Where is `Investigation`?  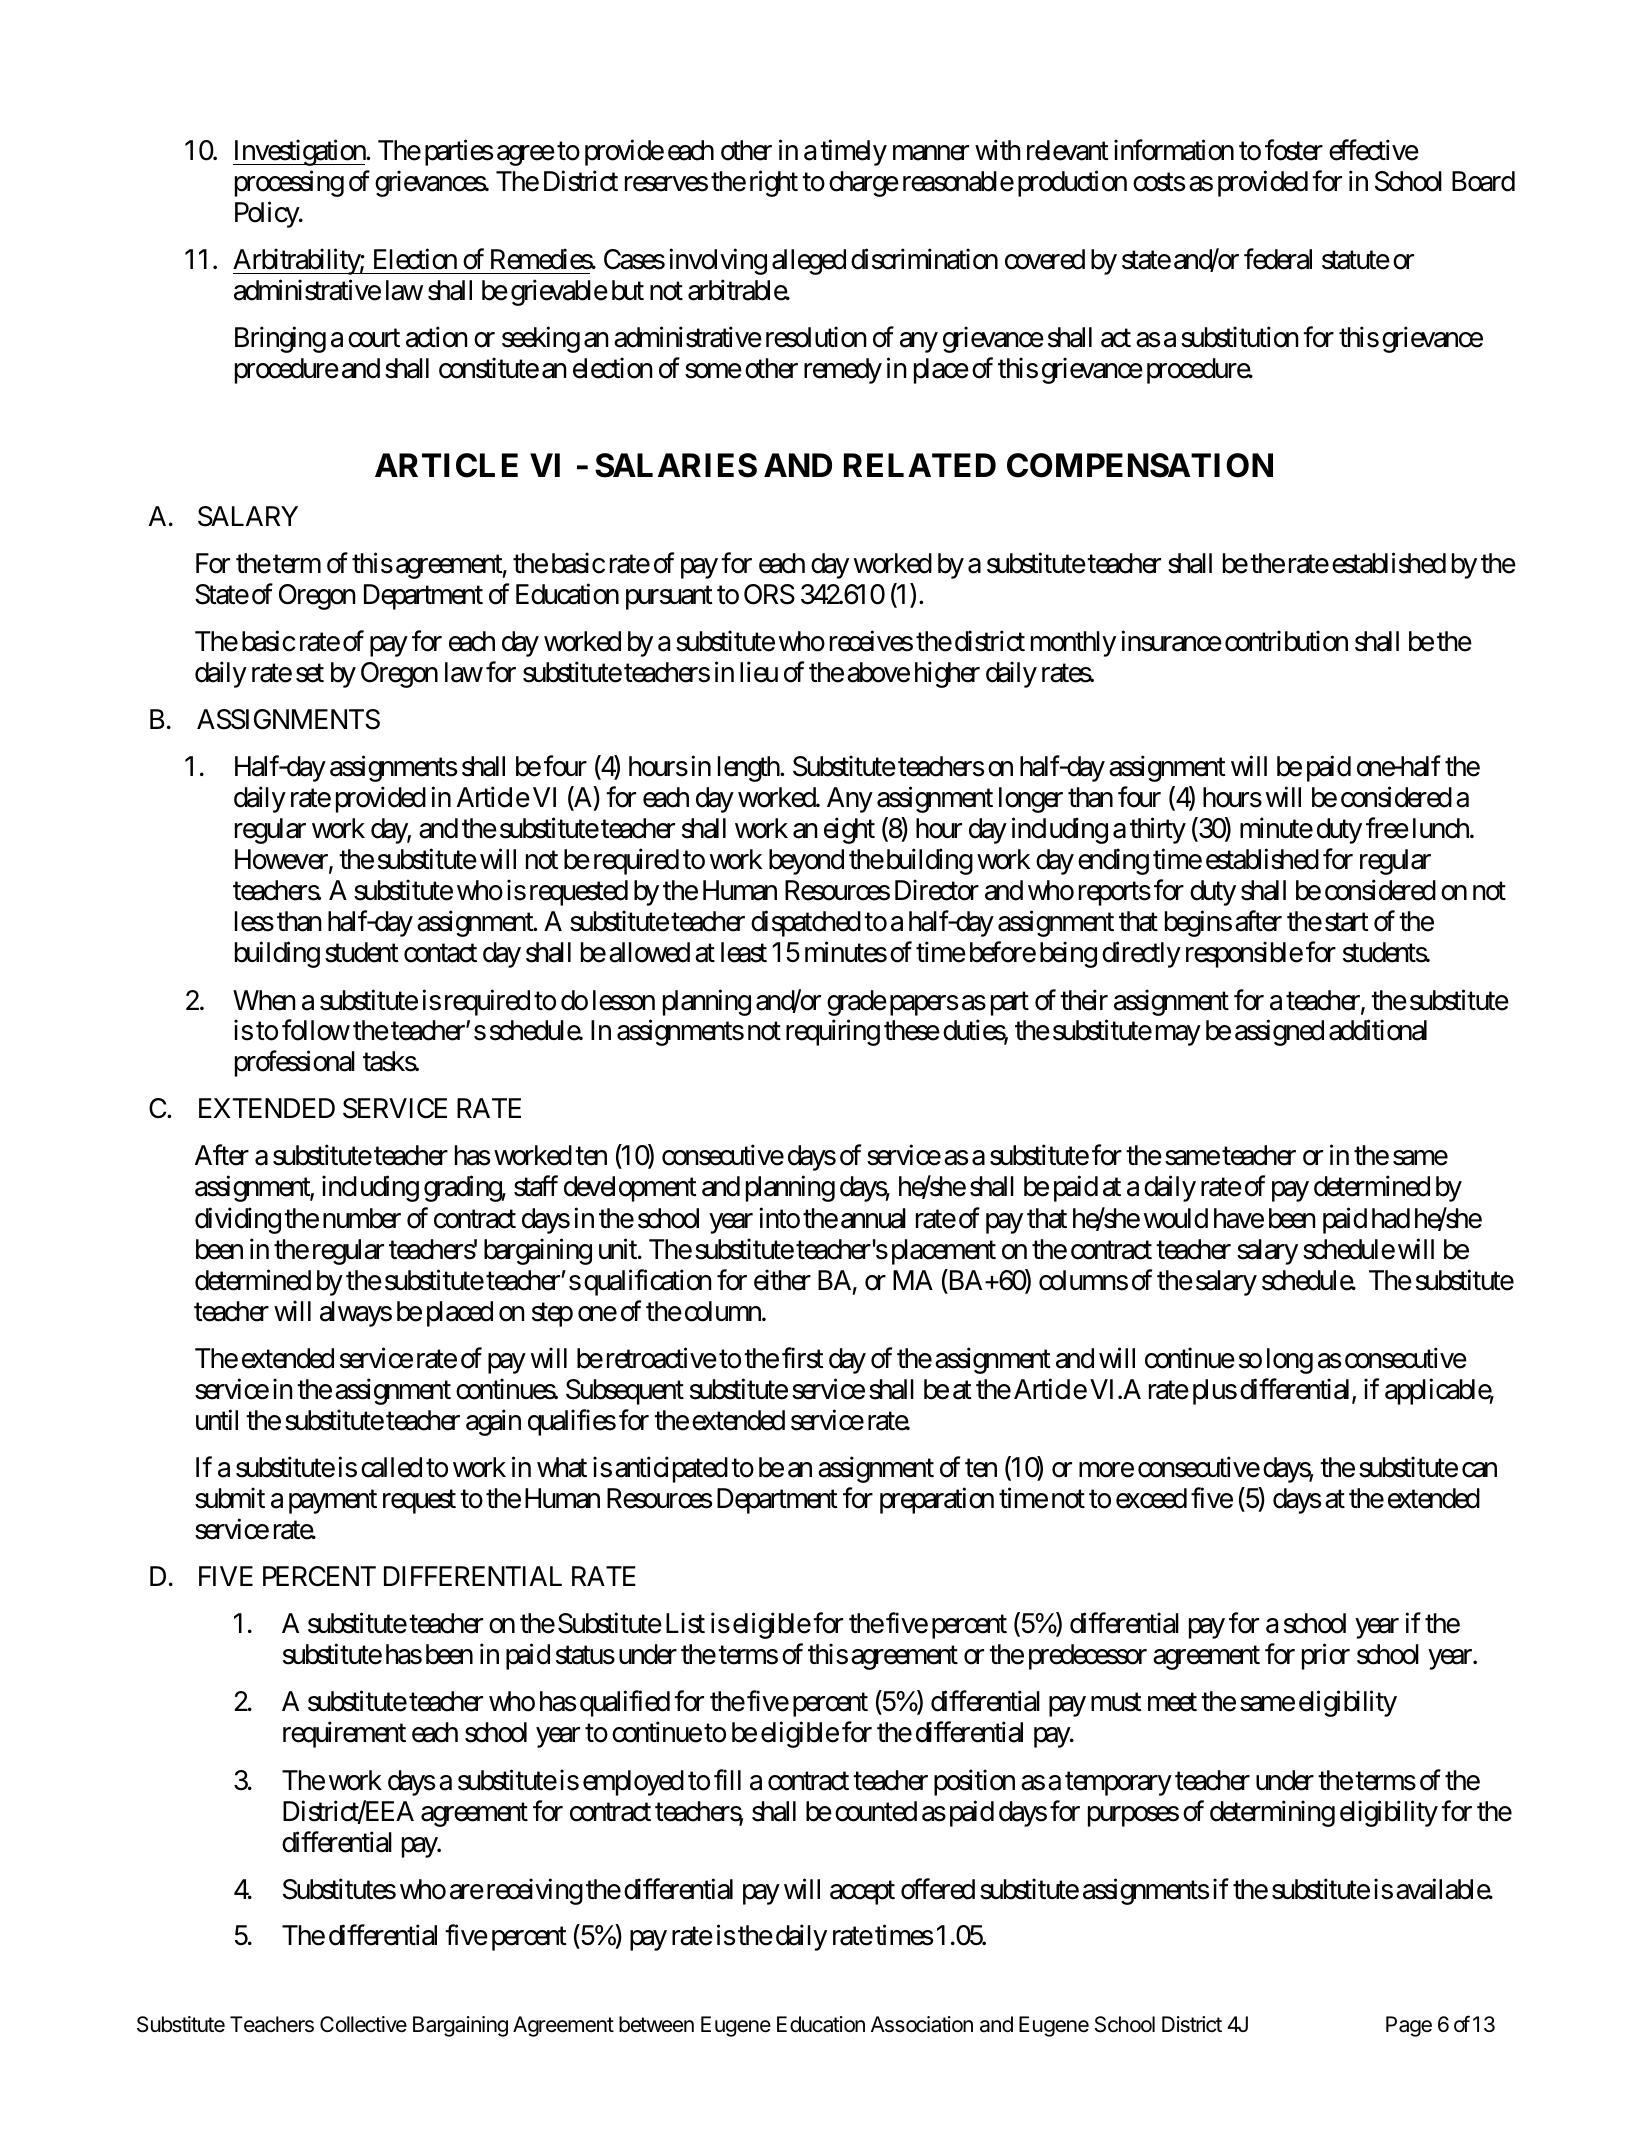 Investigation is located at coordinates (300, 152).
